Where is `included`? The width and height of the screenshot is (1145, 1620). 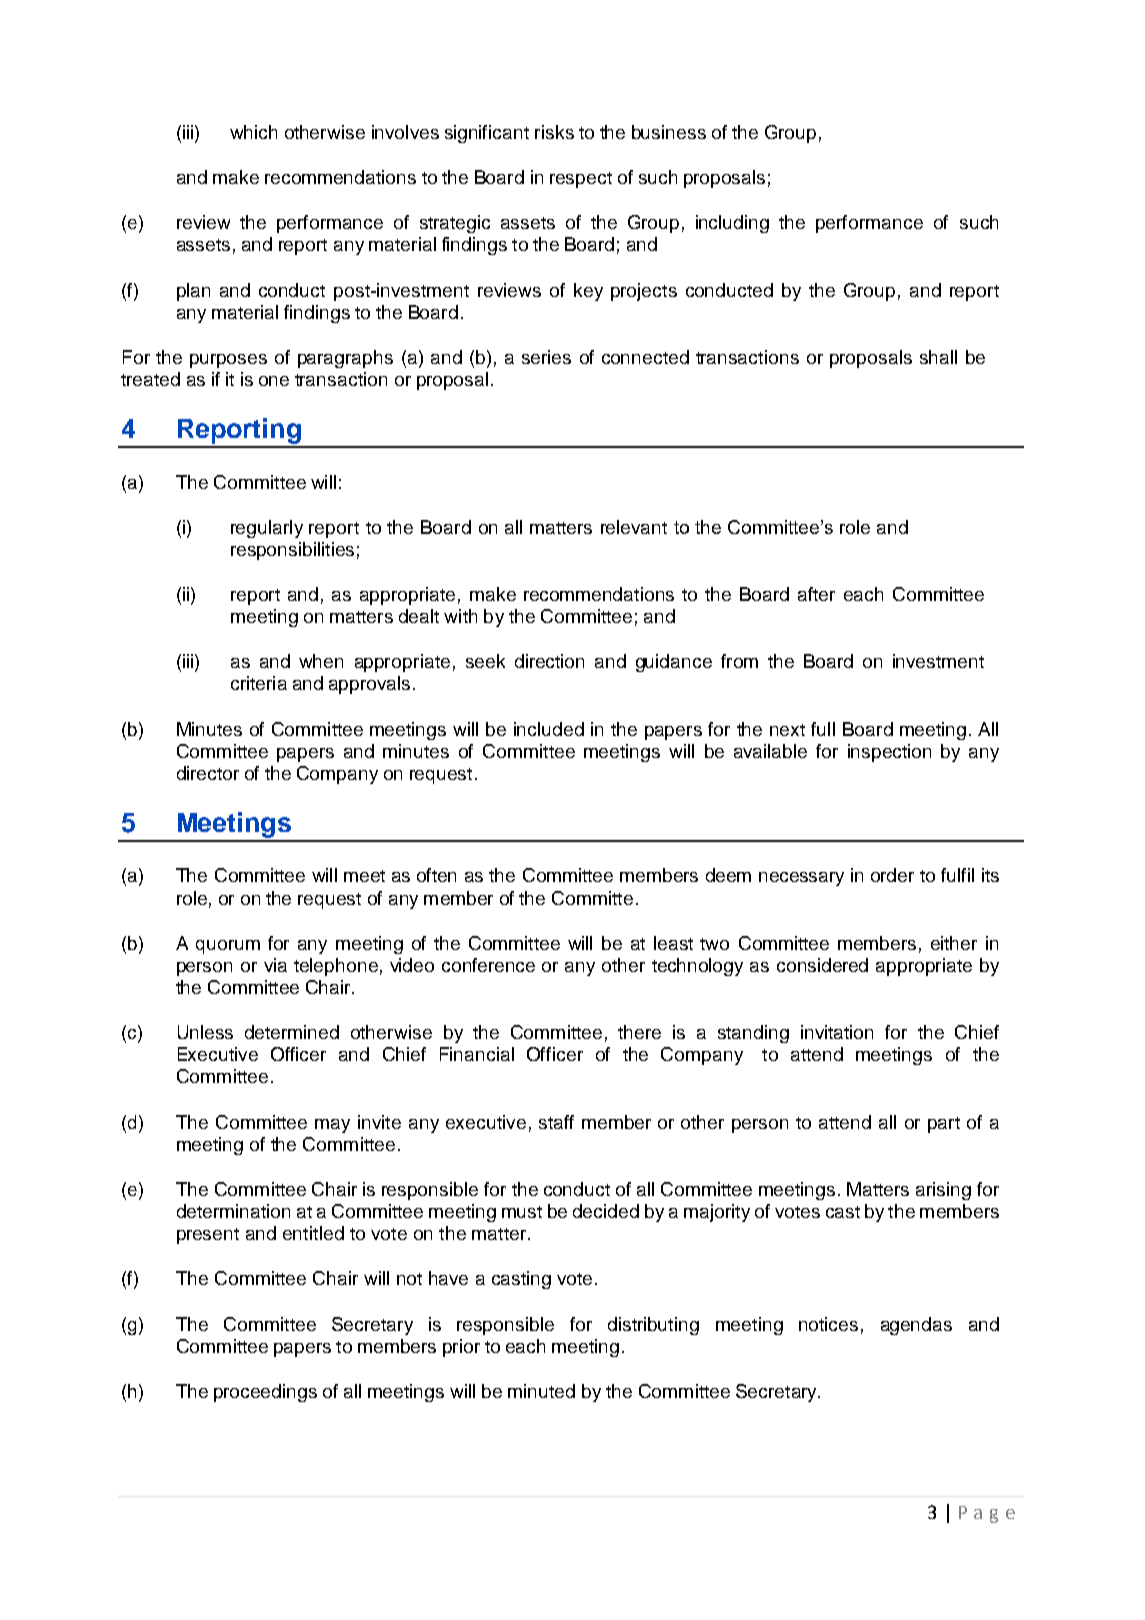
included is located at coordinates (549, 729).
